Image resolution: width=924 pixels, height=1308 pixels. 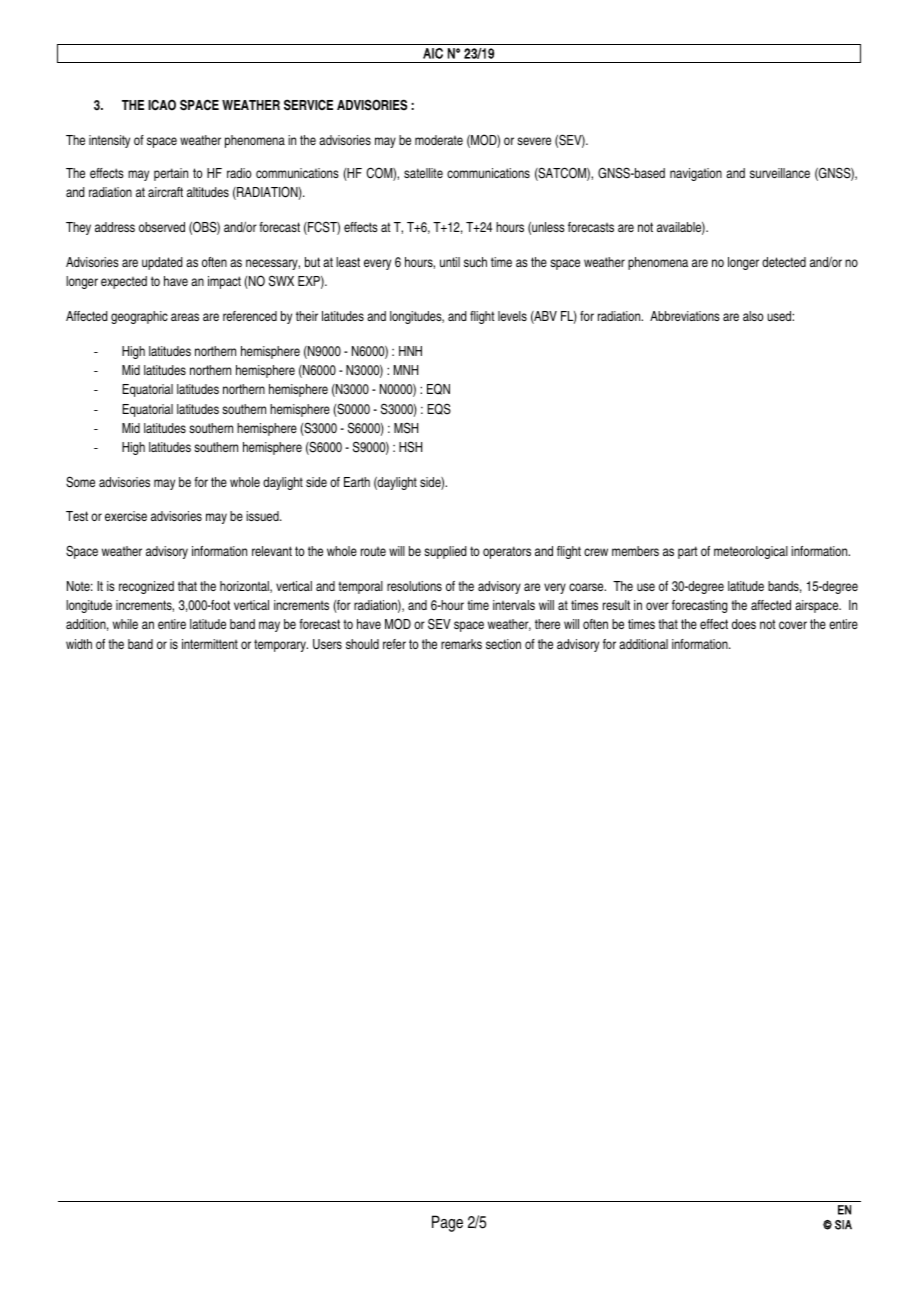 What do you see at coordinates (780, 173) in the image?
I see `surveillance` at bounding box center [780, 173].
